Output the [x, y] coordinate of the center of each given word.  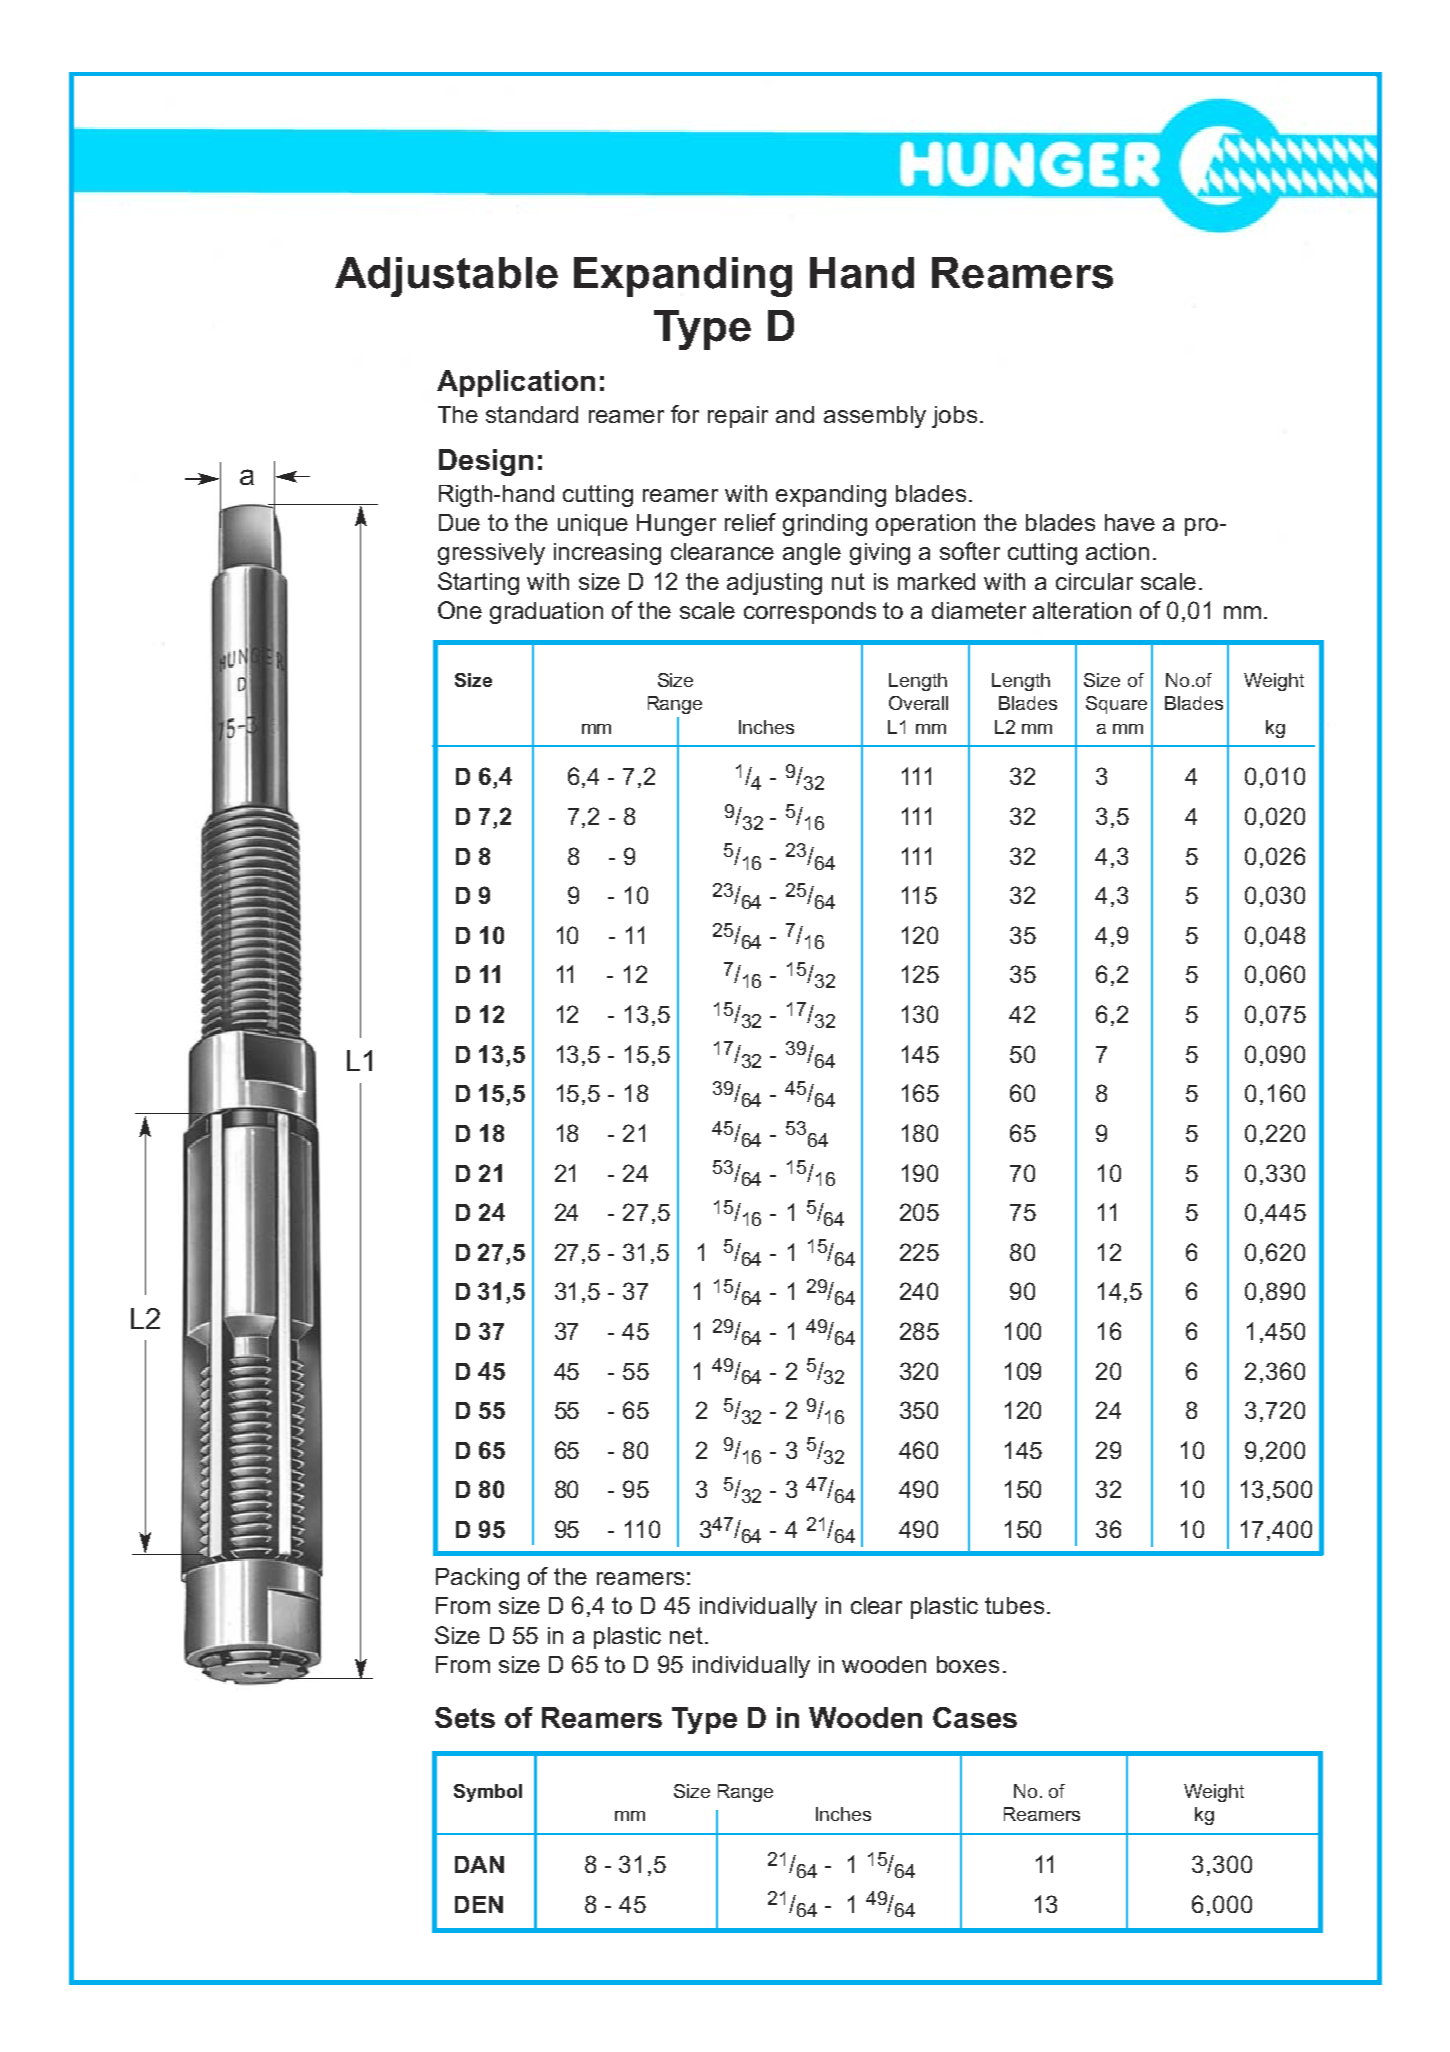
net [686, 1635]
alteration [1082, 610]
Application [516, 383]
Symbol [488, 1793]
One [460, 610]
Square [1116, 705]
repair [738, 417]
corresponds [810, 613]
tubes [1014, 1605]
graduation [546, 613]
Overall [918, 703]
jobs [954, 417]
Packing [477, 1579]
